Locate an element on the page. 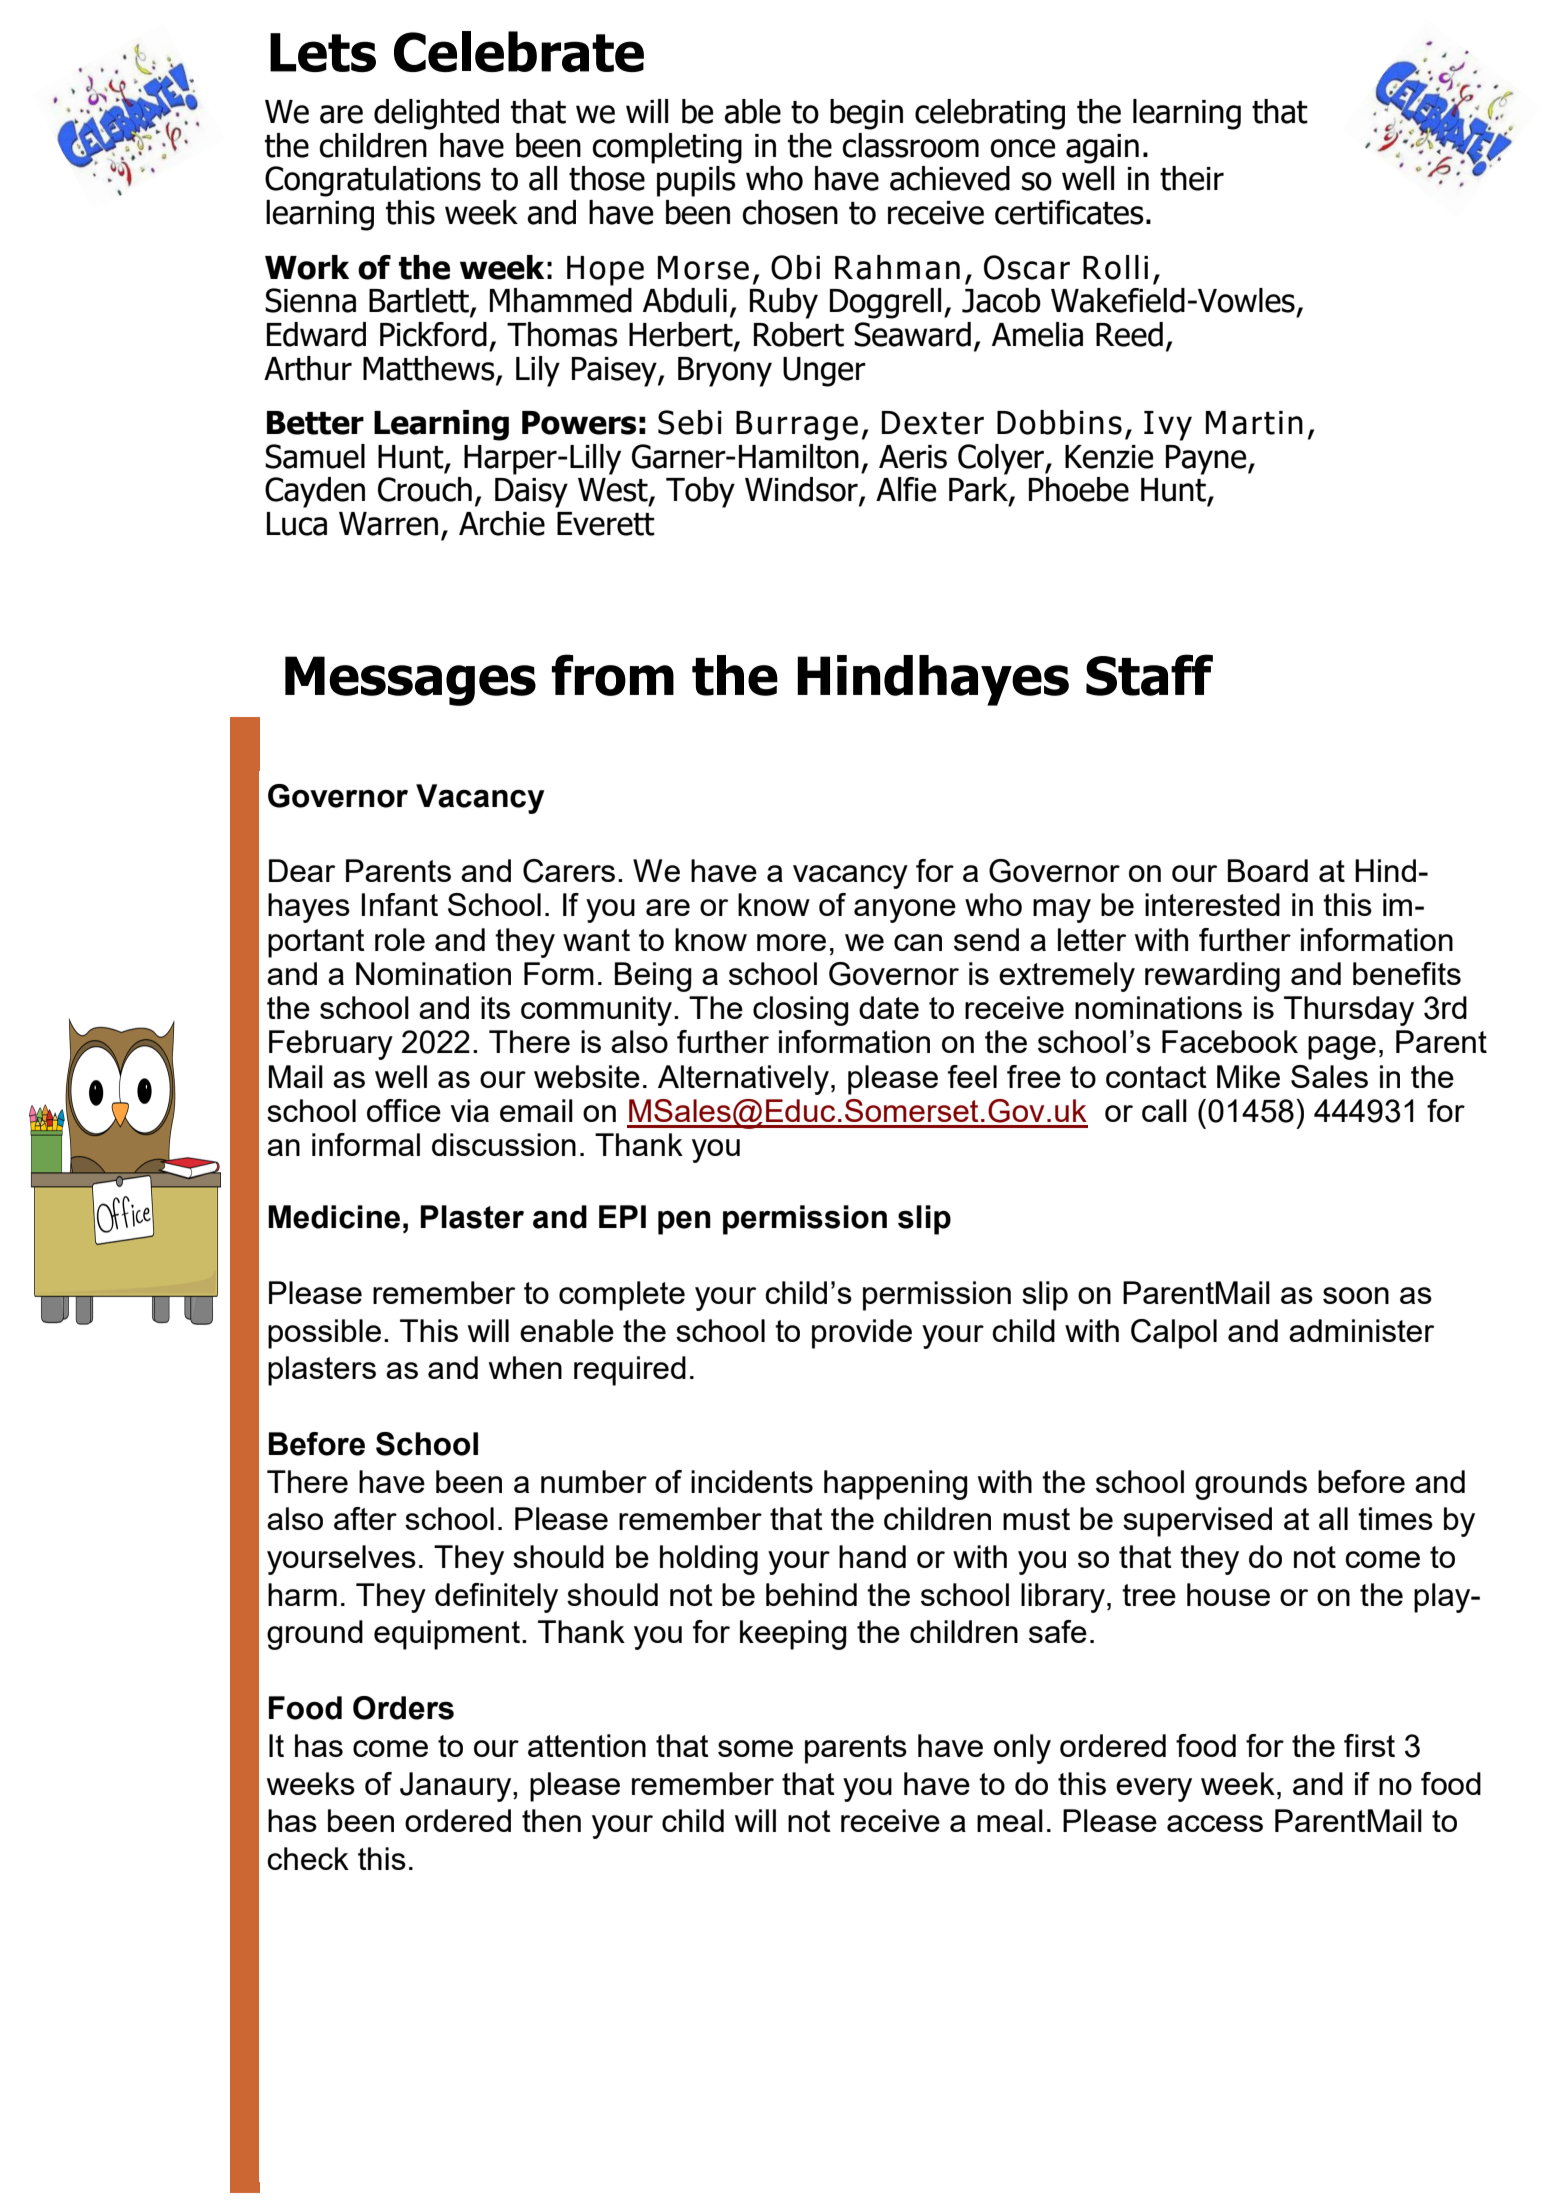 The width and height of the image is (1560, 2206). rewarding is located at coordinates (1212, 977).
